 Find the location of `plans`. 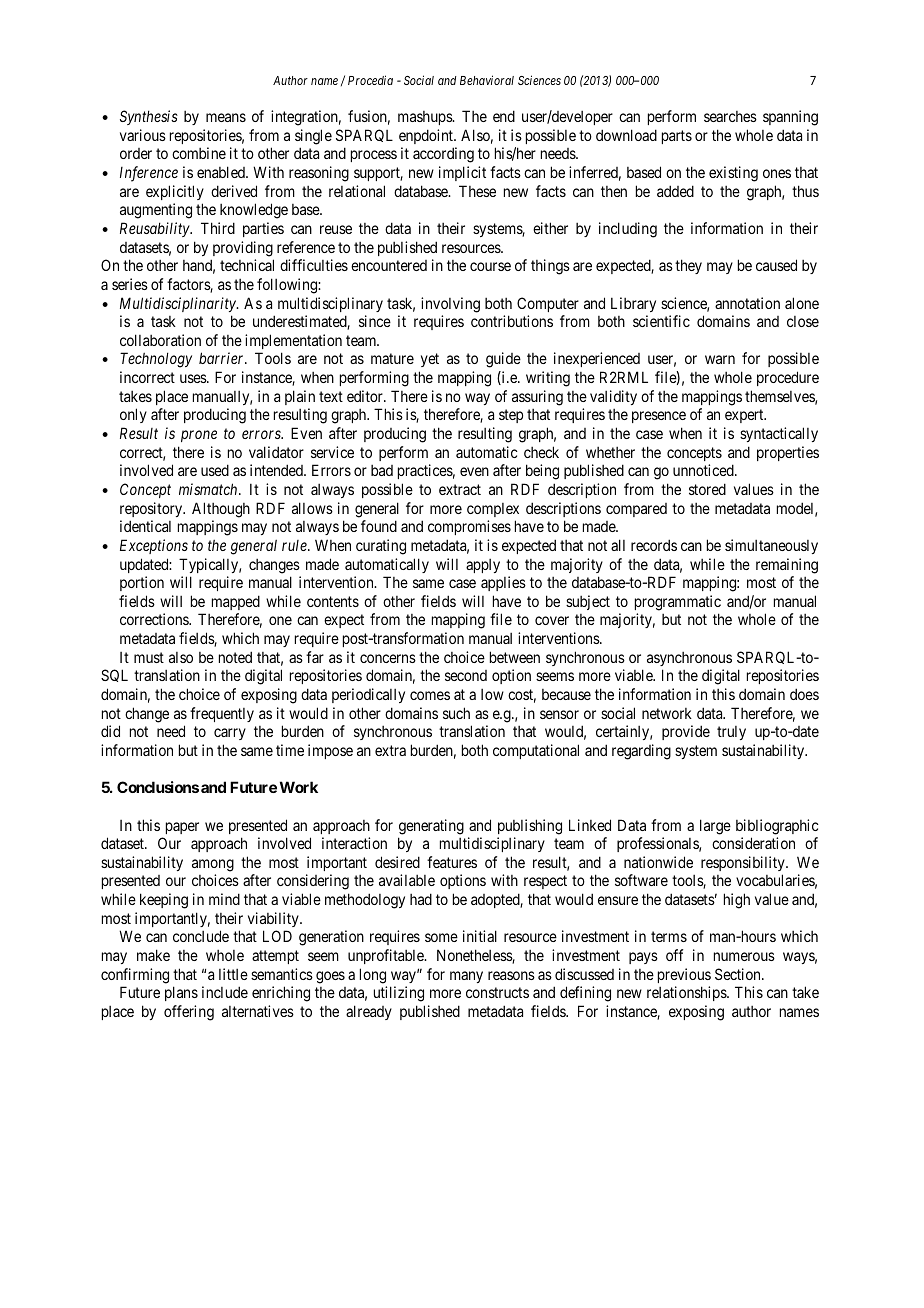

plans is located at coordinates (181, 993).
